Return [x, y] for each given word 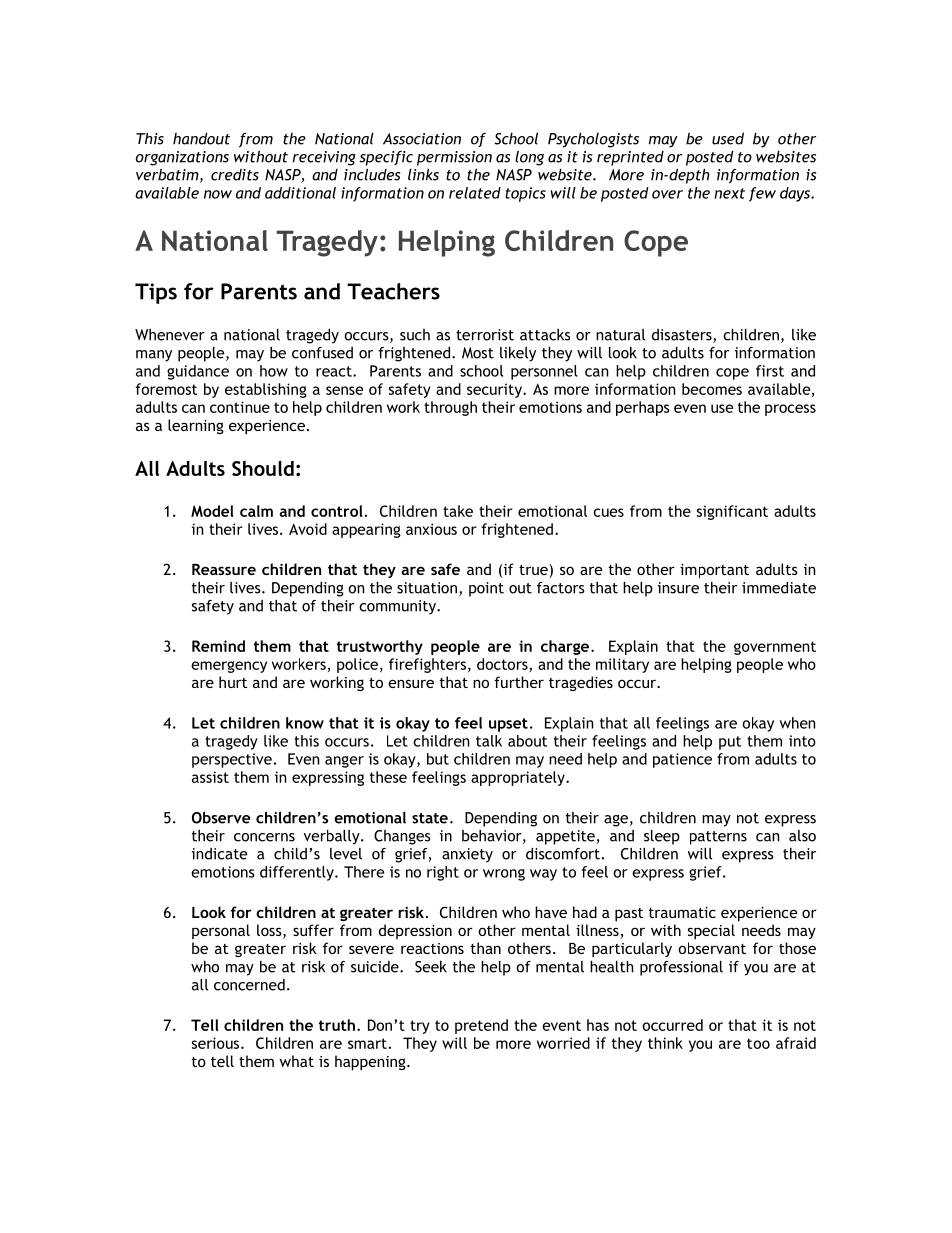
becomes [712, 389]
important [714, 571]
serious [217, 1043]
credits [235, 175]
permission [454, 158]
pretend [481, 1026]
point [486, 589]
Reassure [224, 569]
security [495, 390]
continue [240, 407]
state [430, 818]
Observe [221, 817]
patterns [718, 838]
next [729, 193]
